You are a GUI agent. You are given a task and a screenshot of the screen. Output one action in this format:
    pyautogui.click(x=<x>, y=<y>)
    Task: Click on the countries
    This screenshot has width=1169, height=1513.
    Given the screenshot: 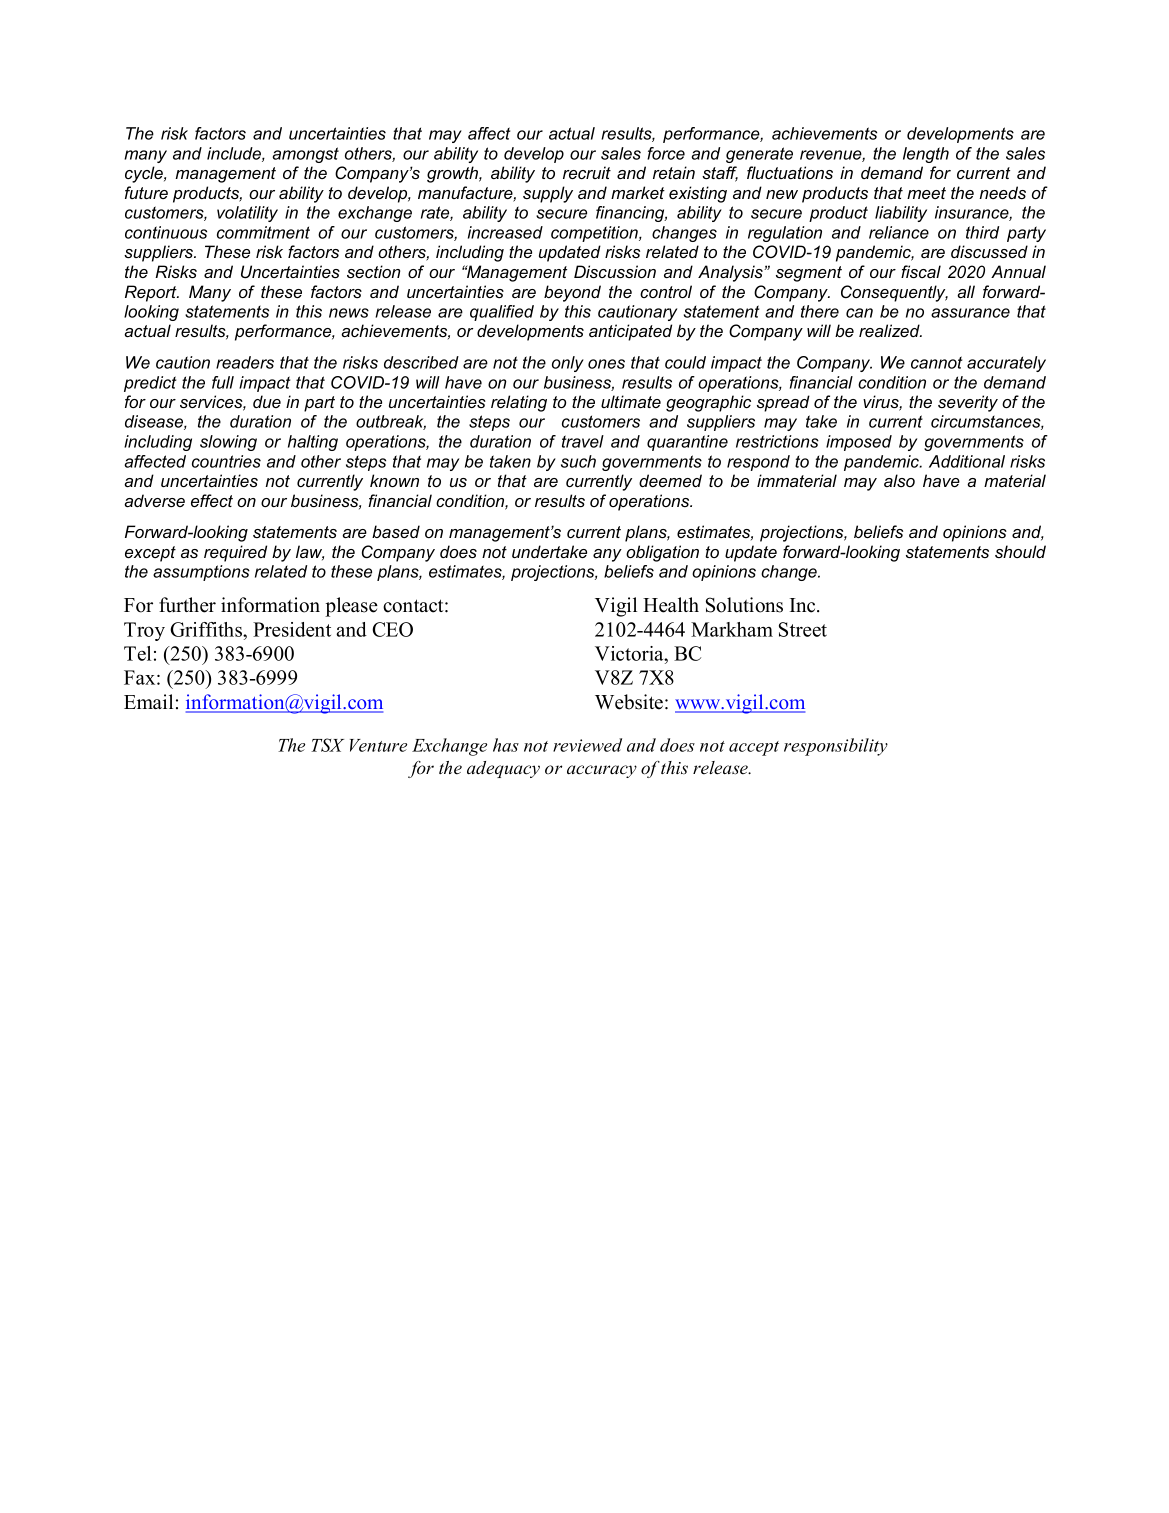 What is the action you would take?
    pyautogui.click(x=226, y=461)
